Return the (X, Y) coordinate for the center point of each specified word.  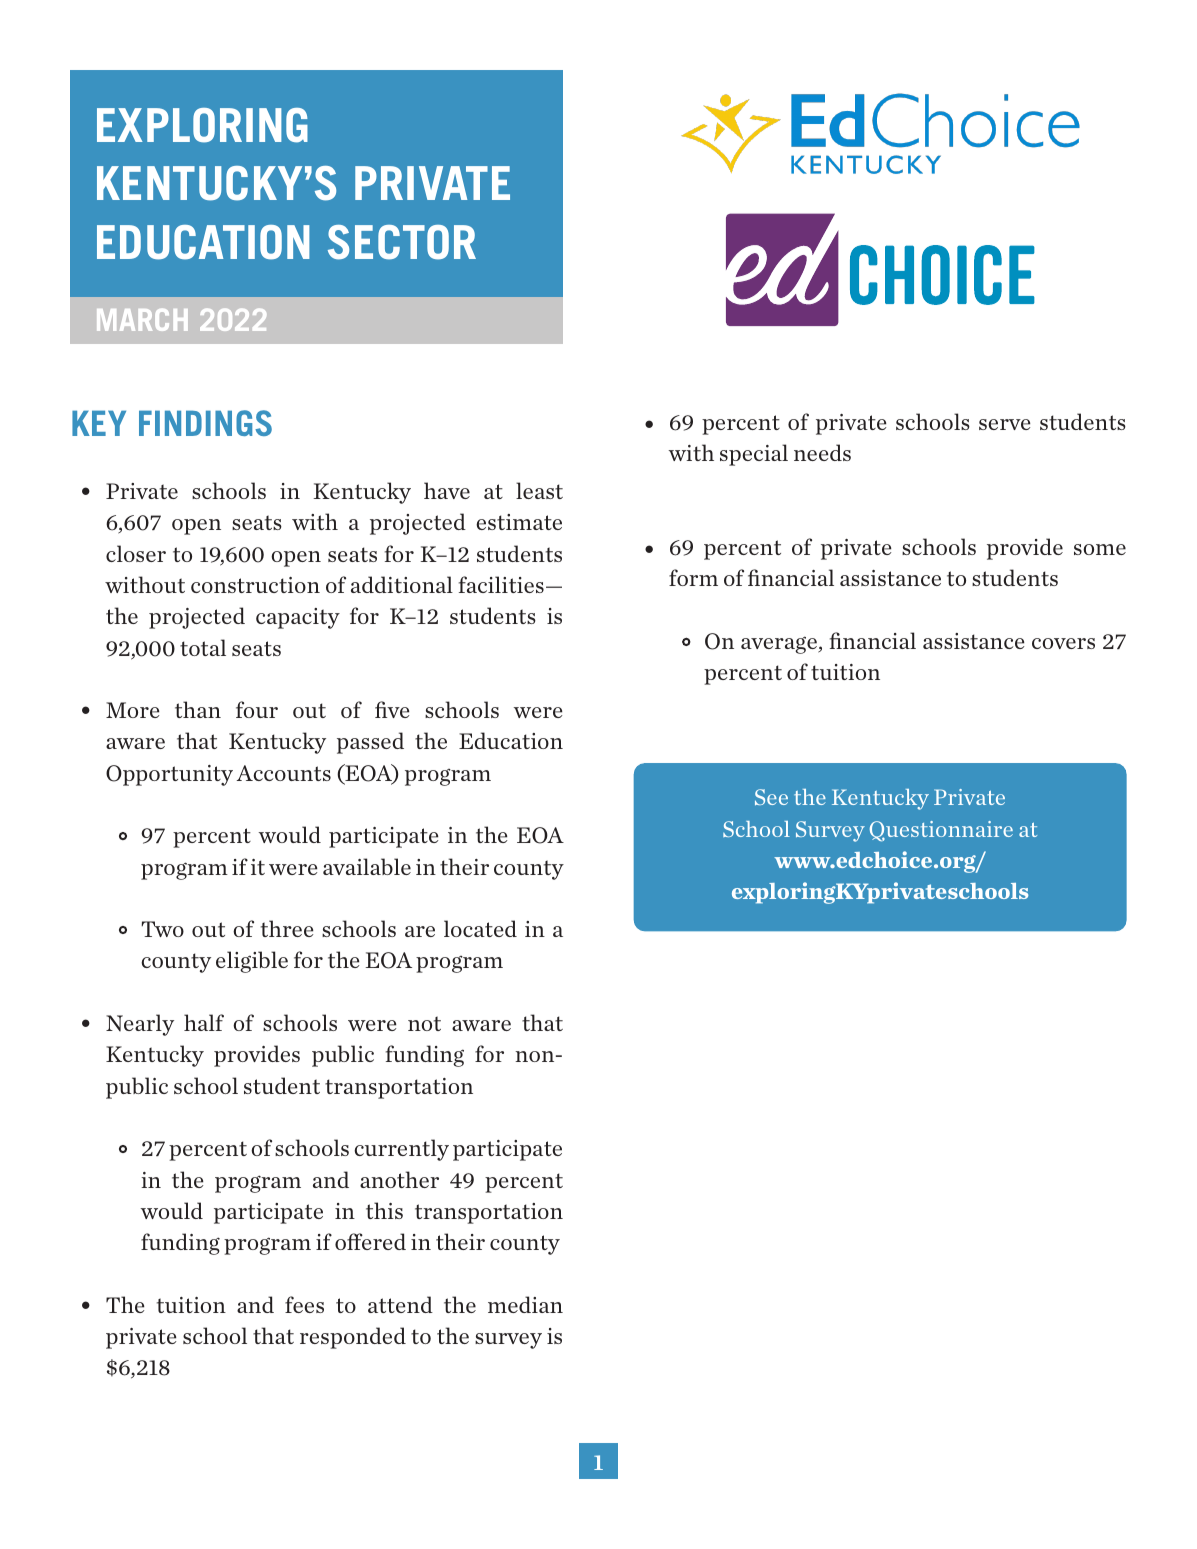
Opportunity (169, 775)
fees (304, 1304)
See (771, 797)
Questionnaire (941, 831)
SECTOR (402, 242)
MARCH (142, 320)
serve (1004, 424)
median (525, 1304)
